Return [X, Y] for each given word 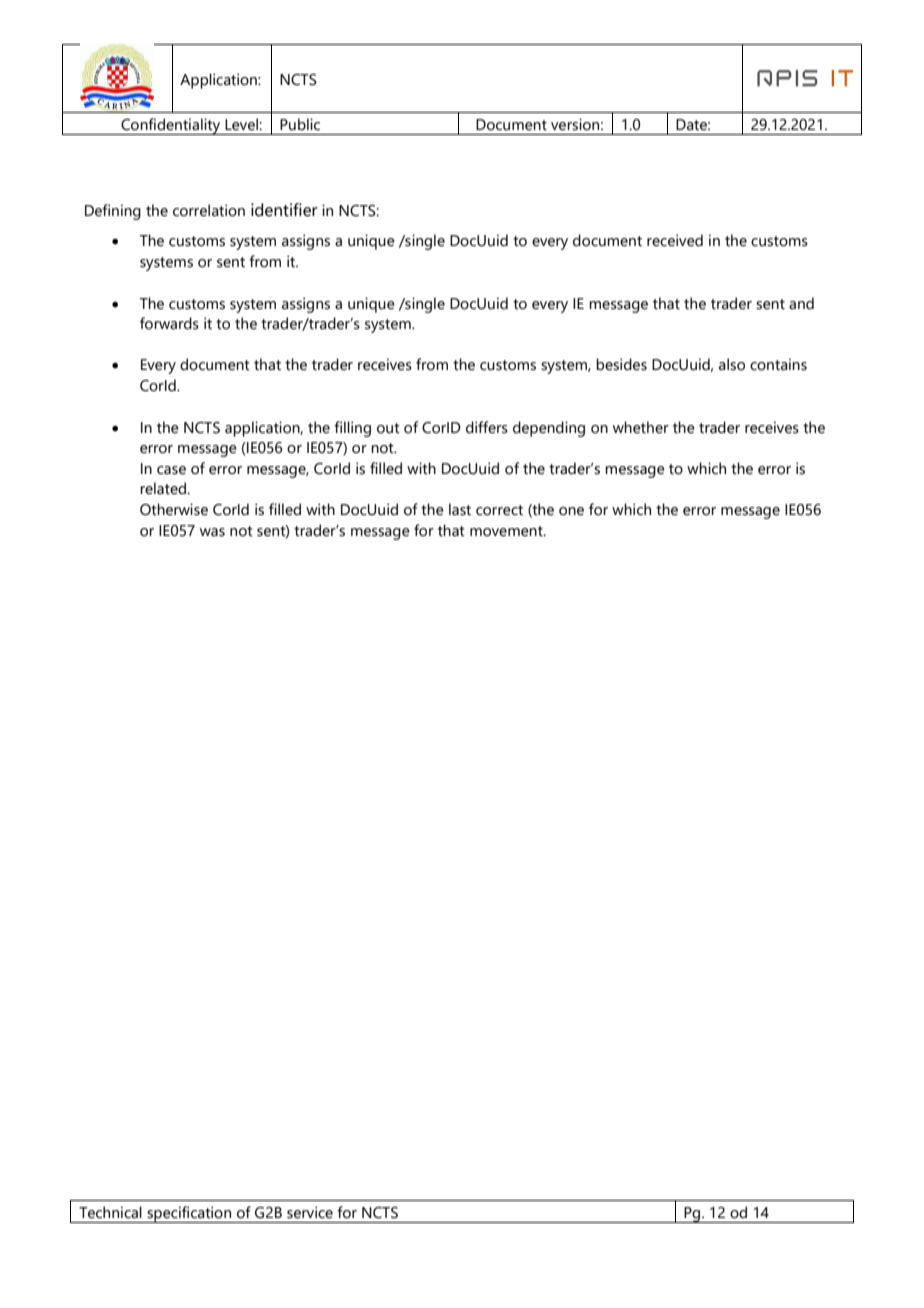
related [164, 488]
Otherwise [174, 509]
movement [507, 531]
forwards [169, 323]
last [460, 509]
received [675, 240]
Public [300, 124]
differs [487, 427]
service [310, 1212]
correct [499, 510]
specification [189, 1214]
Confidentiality [171, 126]
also [732, 364]
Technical [110, 1212]
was [212, 532]
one [571, 511]
